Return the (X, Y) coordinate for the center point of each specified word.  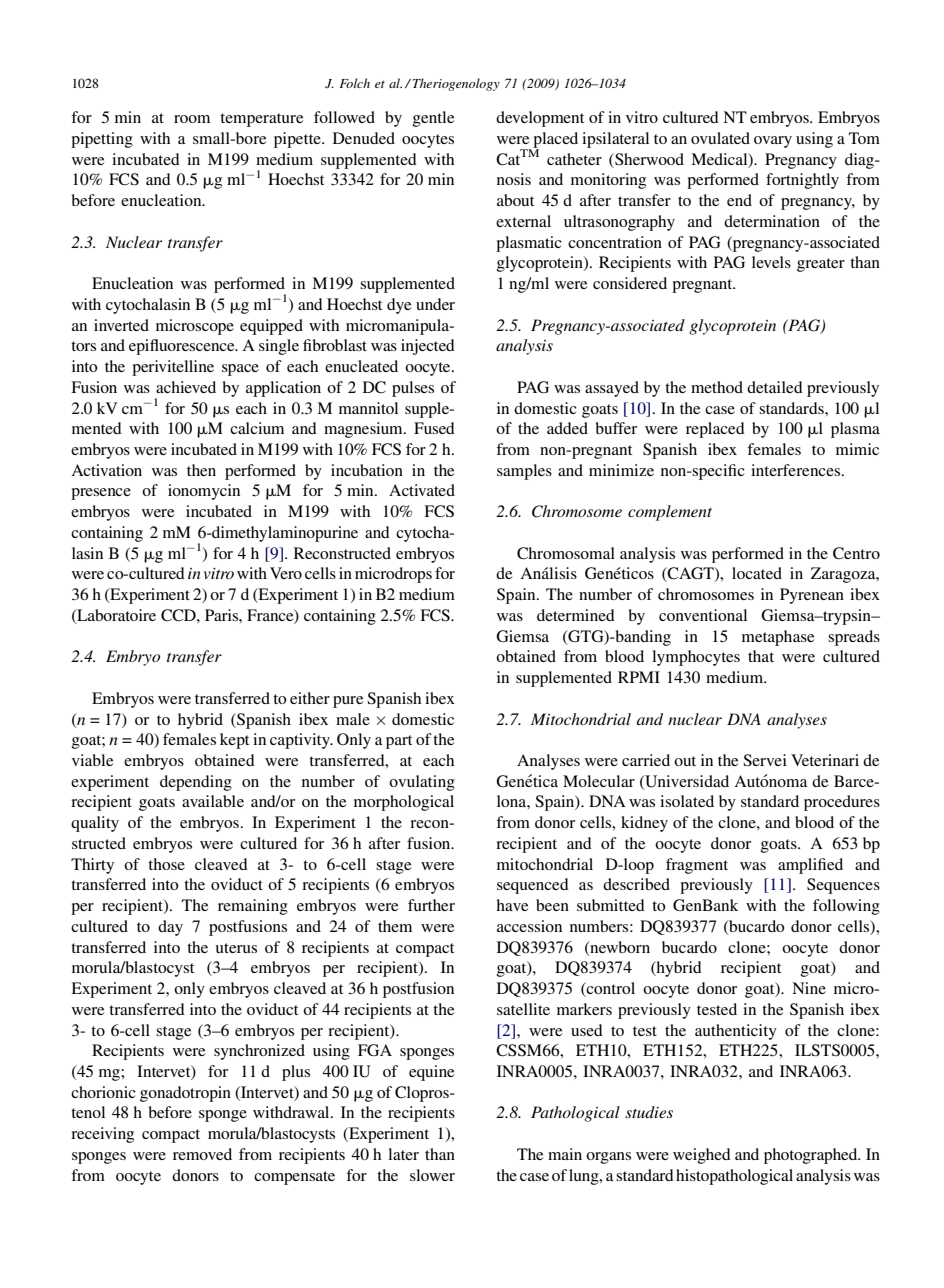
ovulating (422, 783)
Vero (286, 573)
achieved (186, 387)
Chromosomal (566, 553)
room (192, 119)
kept (234, 741)
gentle (433, 119)
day (170, 928)
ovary (773, 142)
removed (202, 1154)
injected (428, 347)
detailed (775, 387)
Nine (809, 988)
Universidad (686, 782)
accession (529, 926)
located (757, 573)
